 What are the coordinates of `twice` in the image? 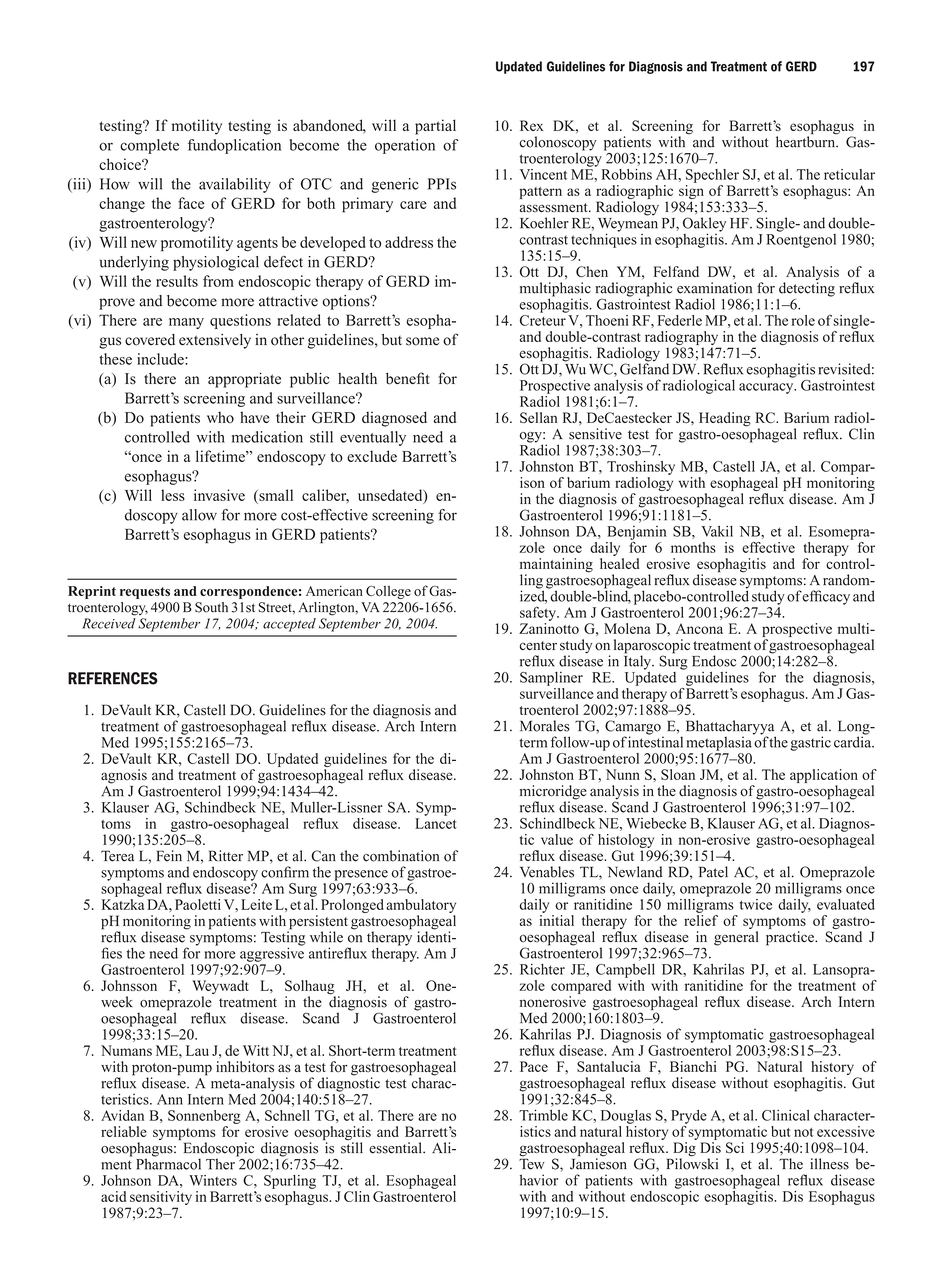 It's located at (756, 904).
